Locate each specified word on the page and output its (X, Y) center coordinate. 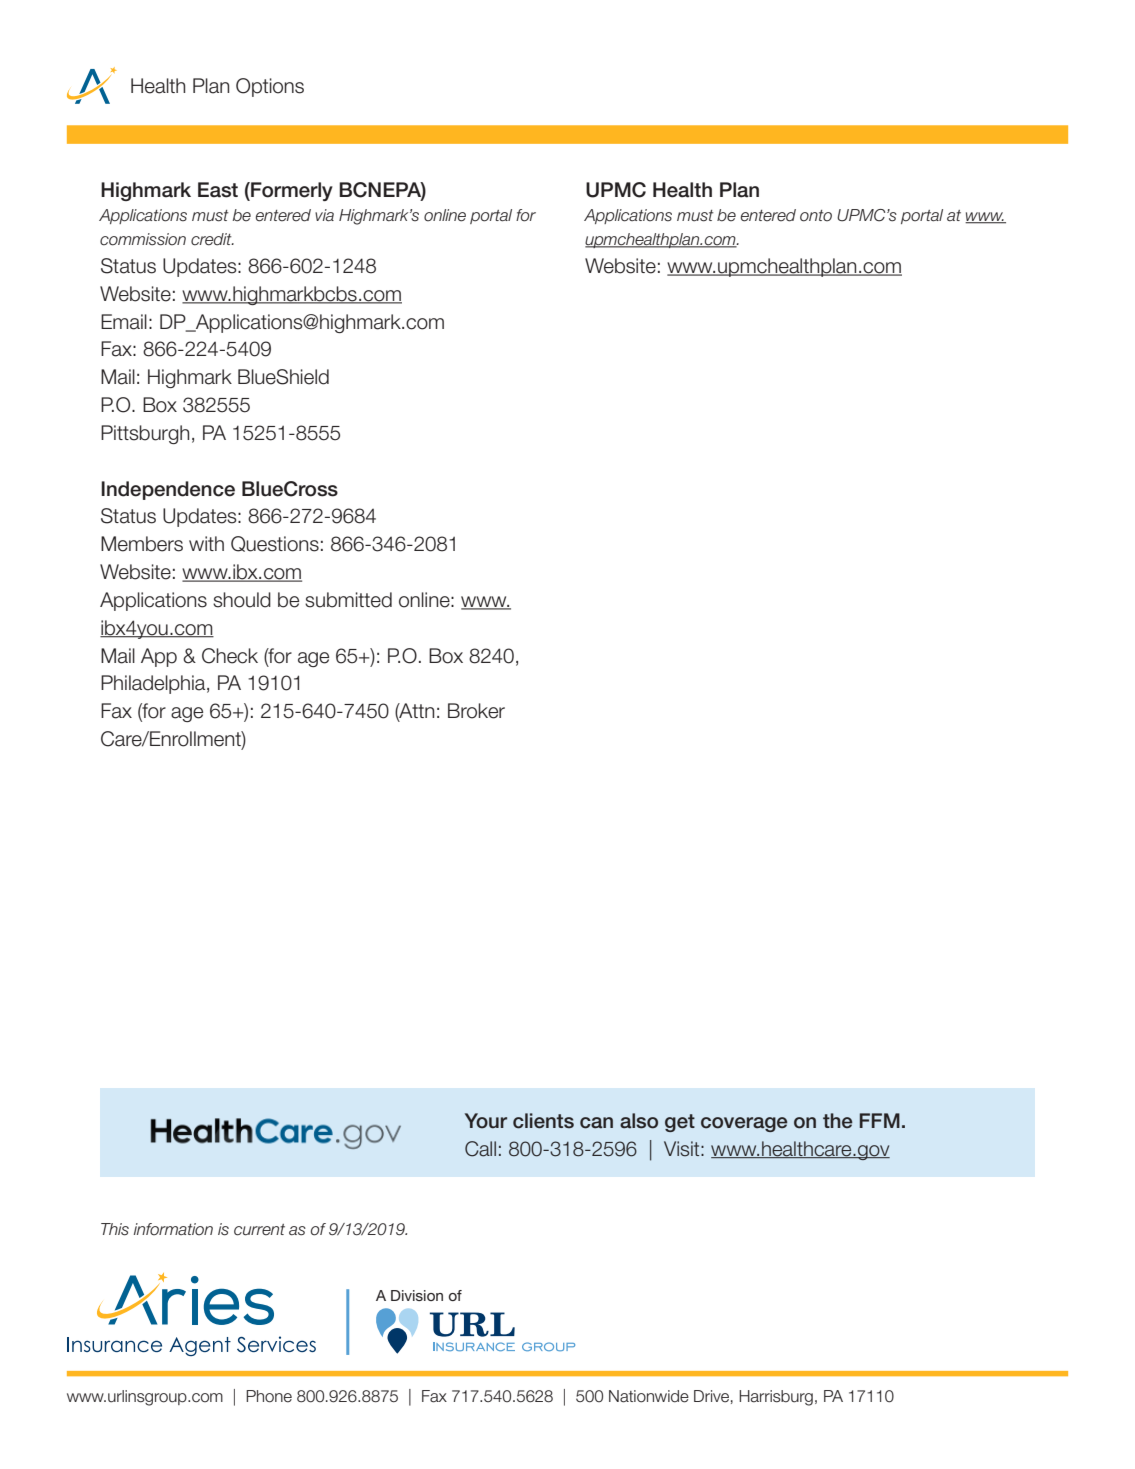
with (206, 543)
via (324, 215)
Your (486, 1121)
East (218, 190)
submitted (348, 600)
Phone (269, 1396)
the (838, 1121)
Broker (476, 711)
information (173, 1229)
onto (816, 216)
